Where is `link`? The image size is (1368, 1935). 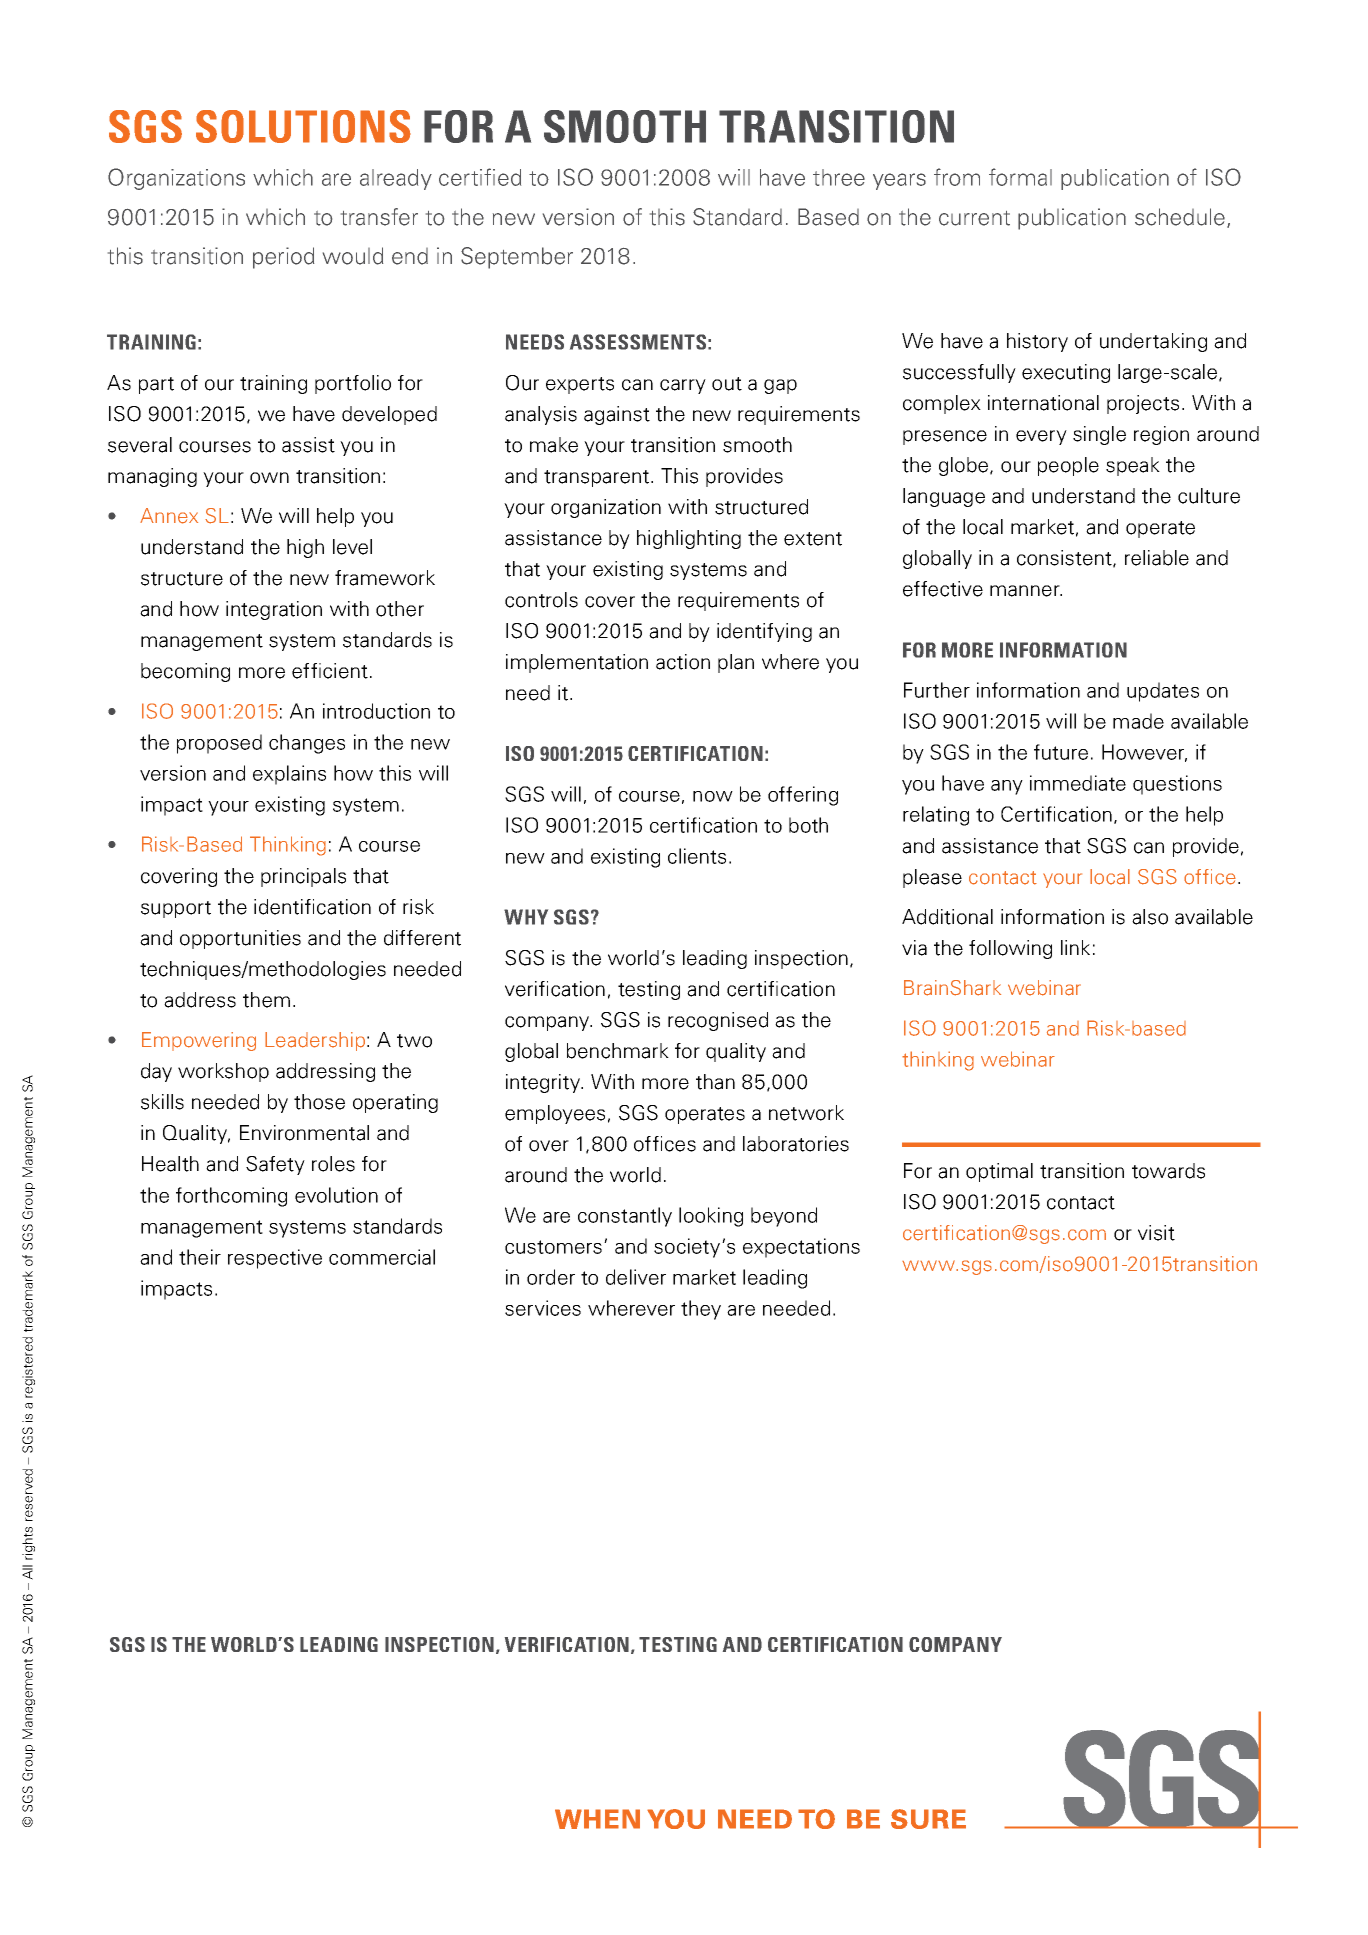
link is located at coordinates (1075, 947).
